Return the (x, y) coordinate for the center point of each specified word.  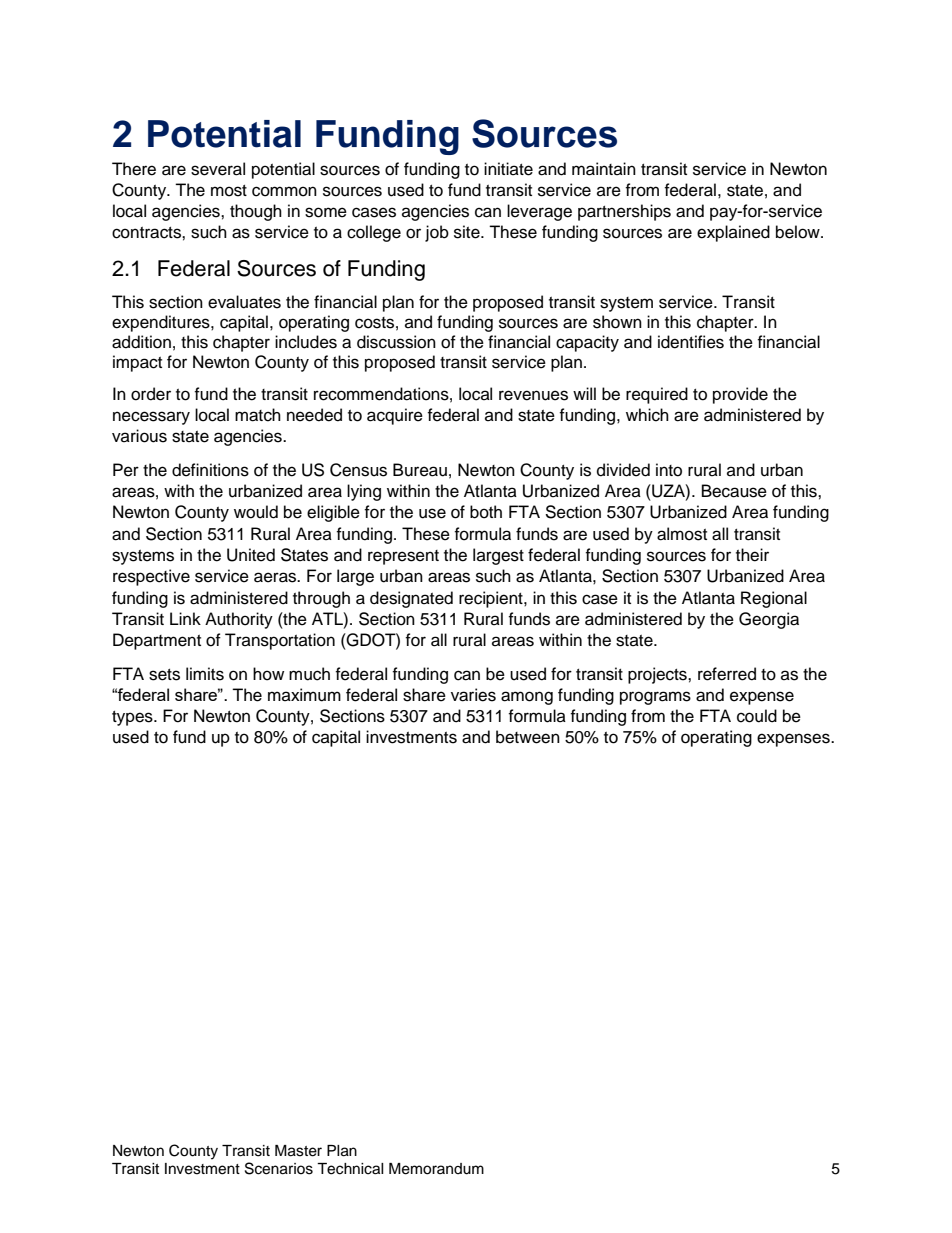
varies (473, 695)
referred (727, 674)
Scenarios (279, 1168)
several (218, 169)
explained (733, 233)
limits (205, 674)
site (468, 232)
